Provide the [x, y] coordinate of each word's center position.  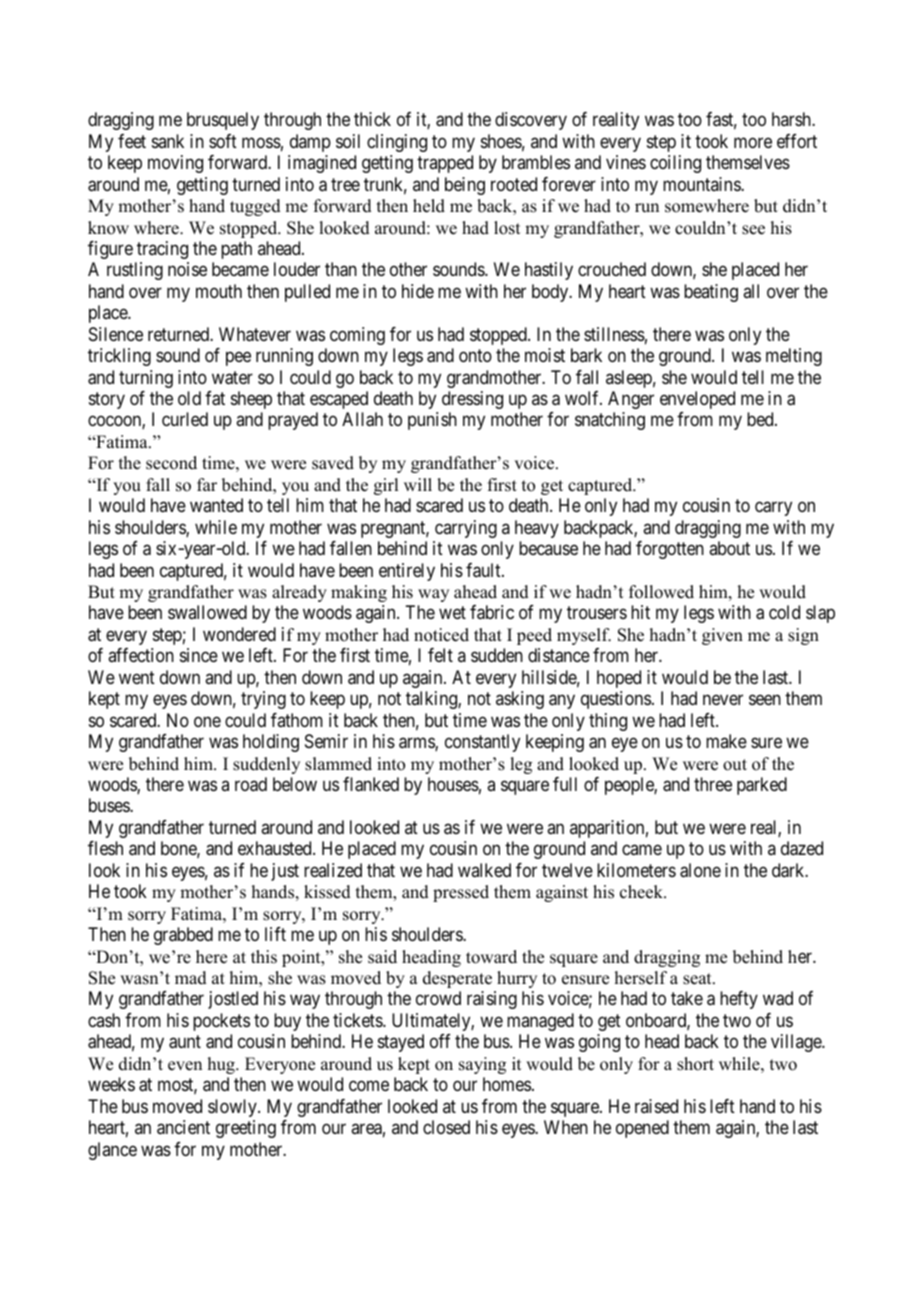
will [418, 484]
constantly [482, 743]
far [207, 484]
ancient [183, 1127]
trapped [445, 164]
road [251, 784]
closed [446, 1127]
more [753, 142]
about [729, 548]
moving [175, 164]
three [713, 784]
